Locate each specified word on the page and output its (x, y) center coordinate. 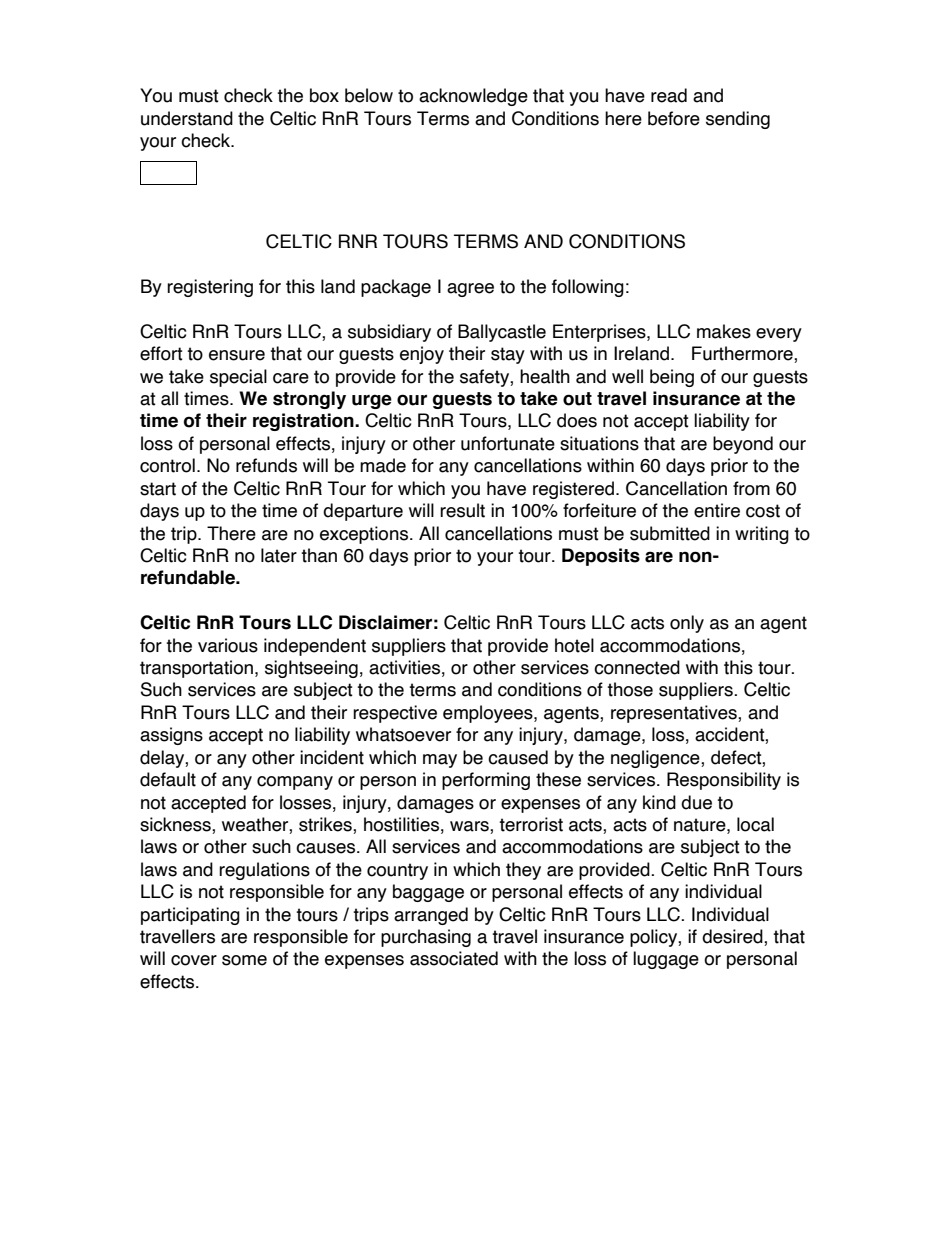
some (244, 960)
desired (733, 937)
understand (187, 118)
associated (454, 958)
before (674, 118)
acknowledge (473, 97)
